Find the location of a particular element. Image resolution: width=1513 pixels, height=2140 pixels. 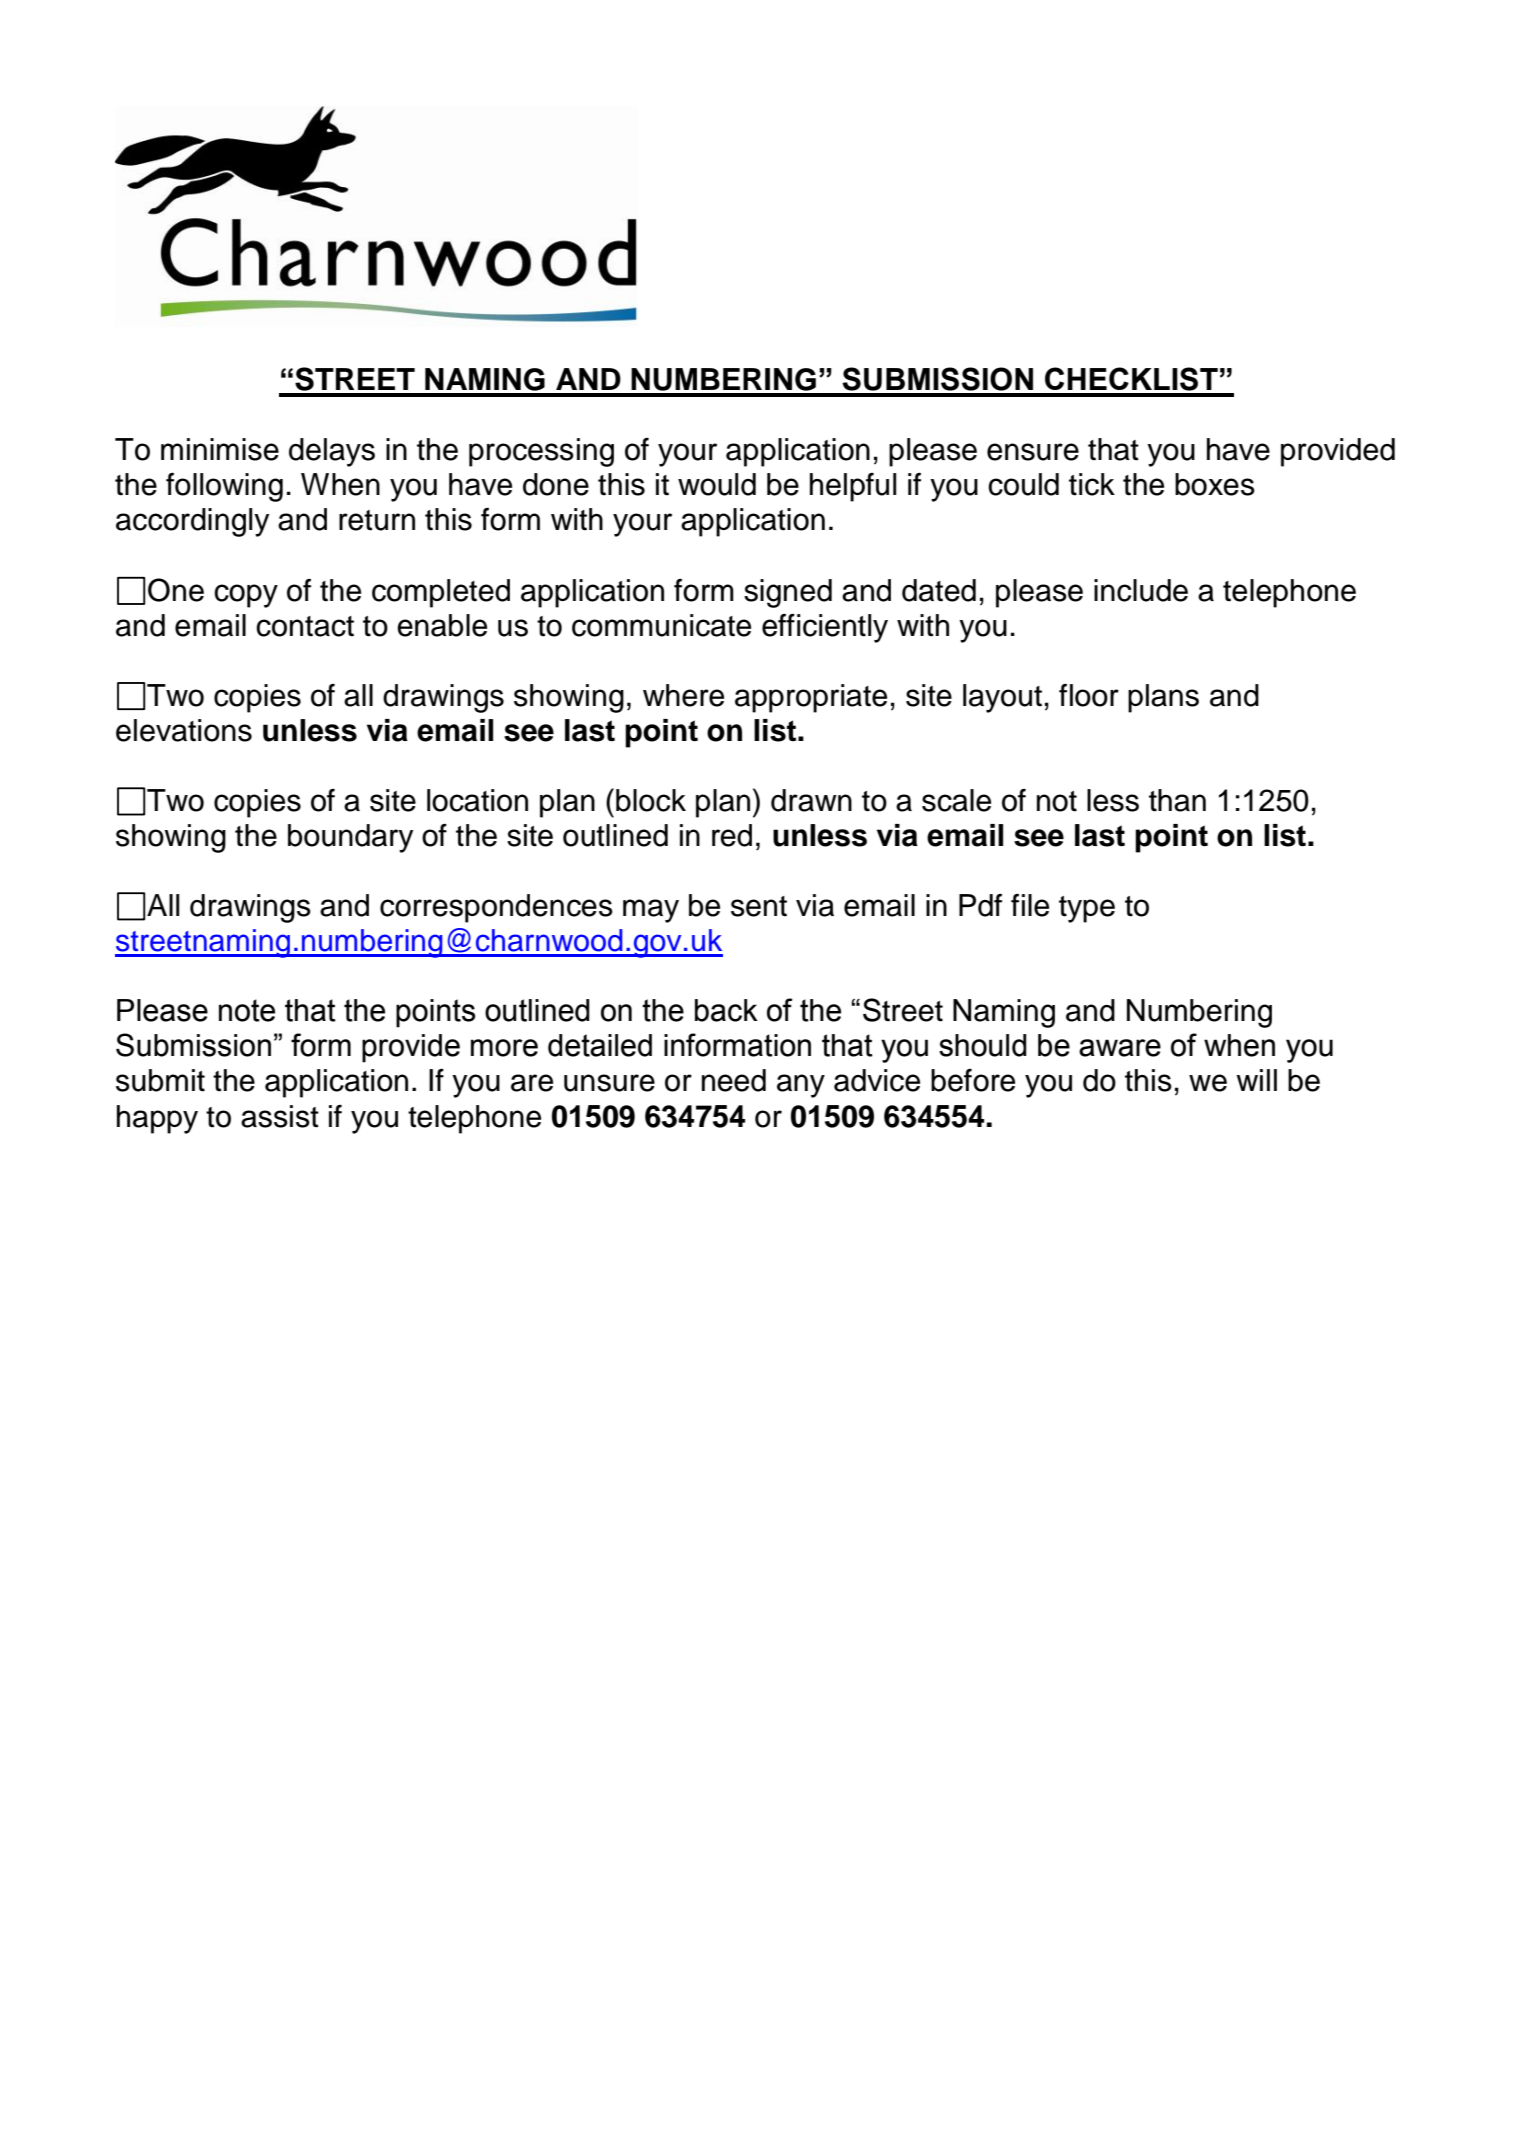

would is located at coordinates (717, 484).
